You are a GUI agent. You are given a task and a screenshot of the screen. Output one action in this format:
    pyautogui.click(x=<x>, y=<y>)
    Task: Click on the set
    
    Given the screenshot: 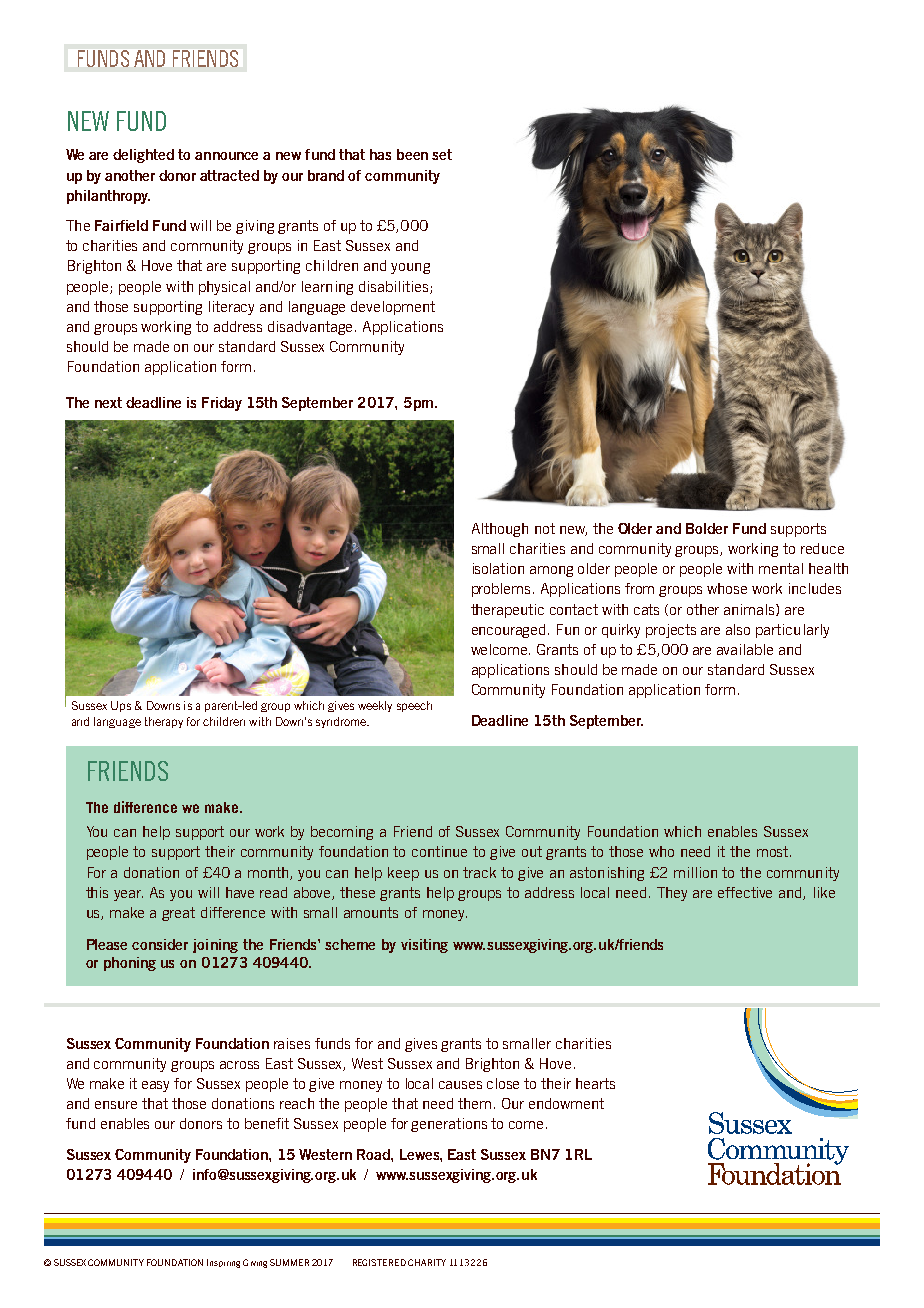 What is the action you would take?
    pyautogui.click(x=442, y=154)
